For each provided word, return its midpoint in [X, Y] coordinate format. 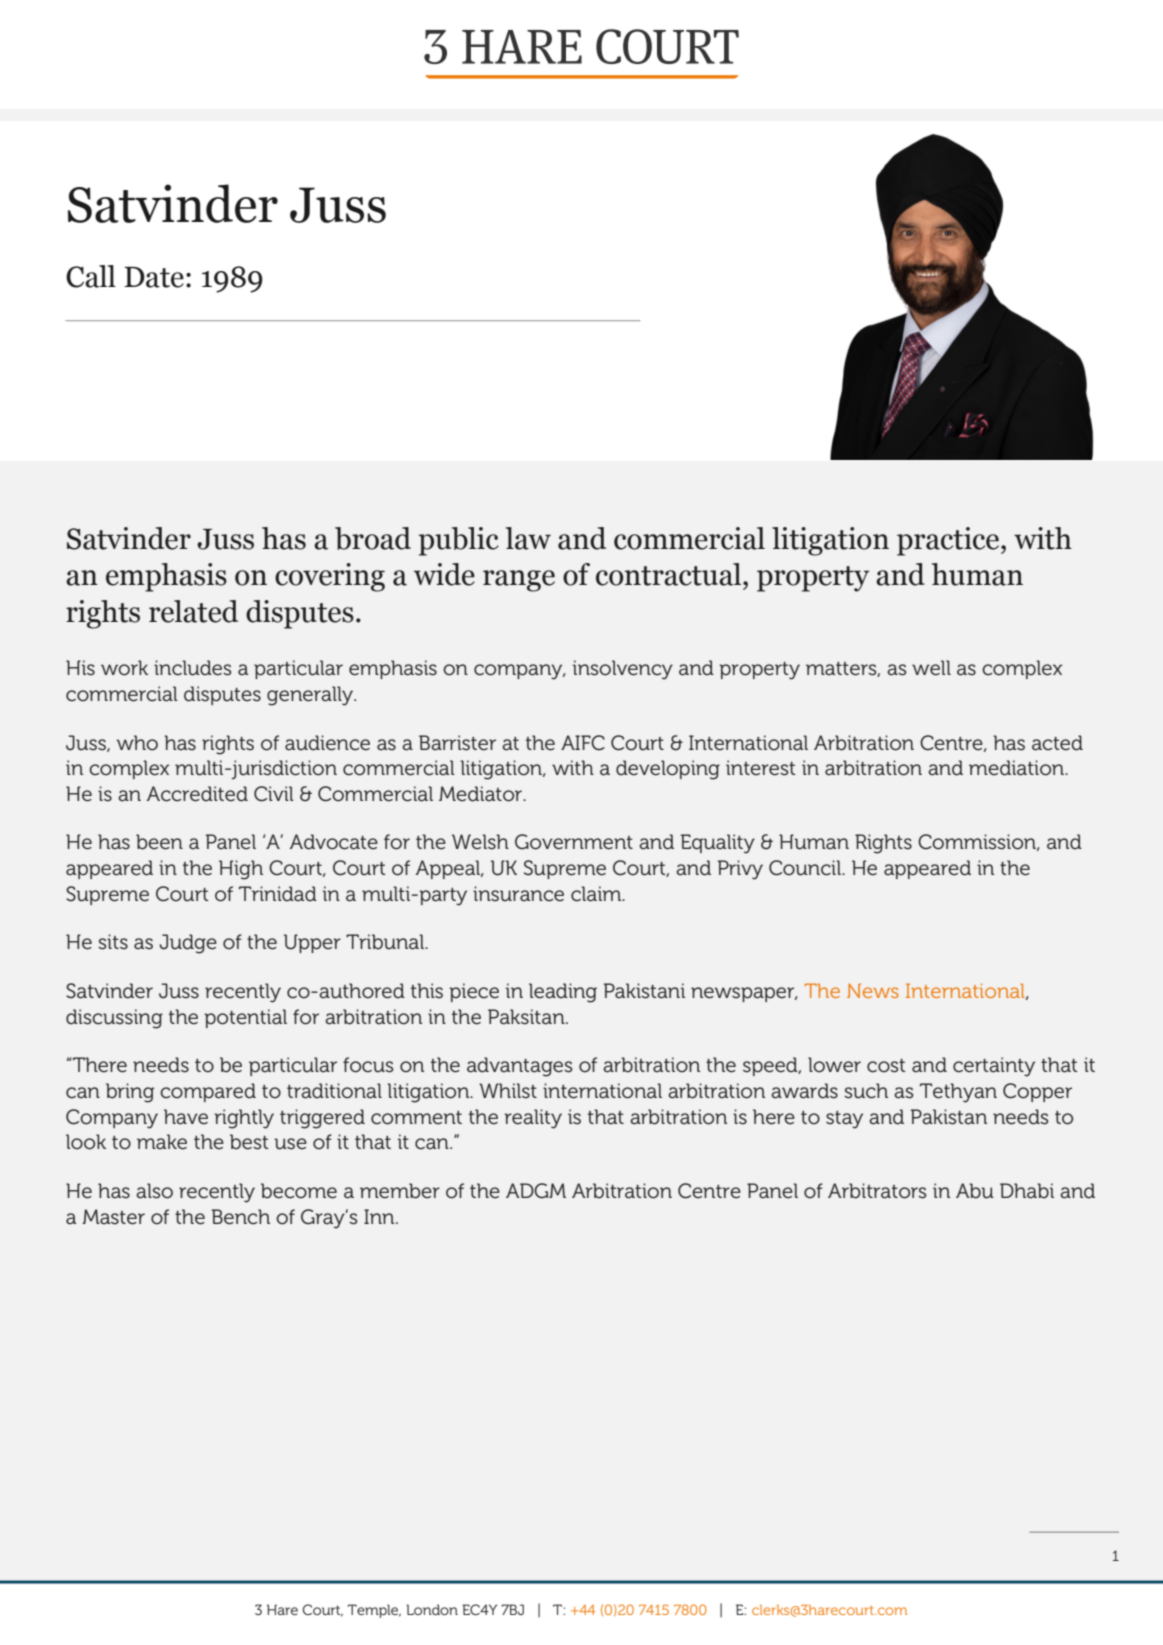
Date [154, 277]
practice [949, 541]
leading [563, 993]
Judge [188, 944]
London [432, 1609]
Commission [978, 842]
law [528, 538]
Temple [374, 1611]
